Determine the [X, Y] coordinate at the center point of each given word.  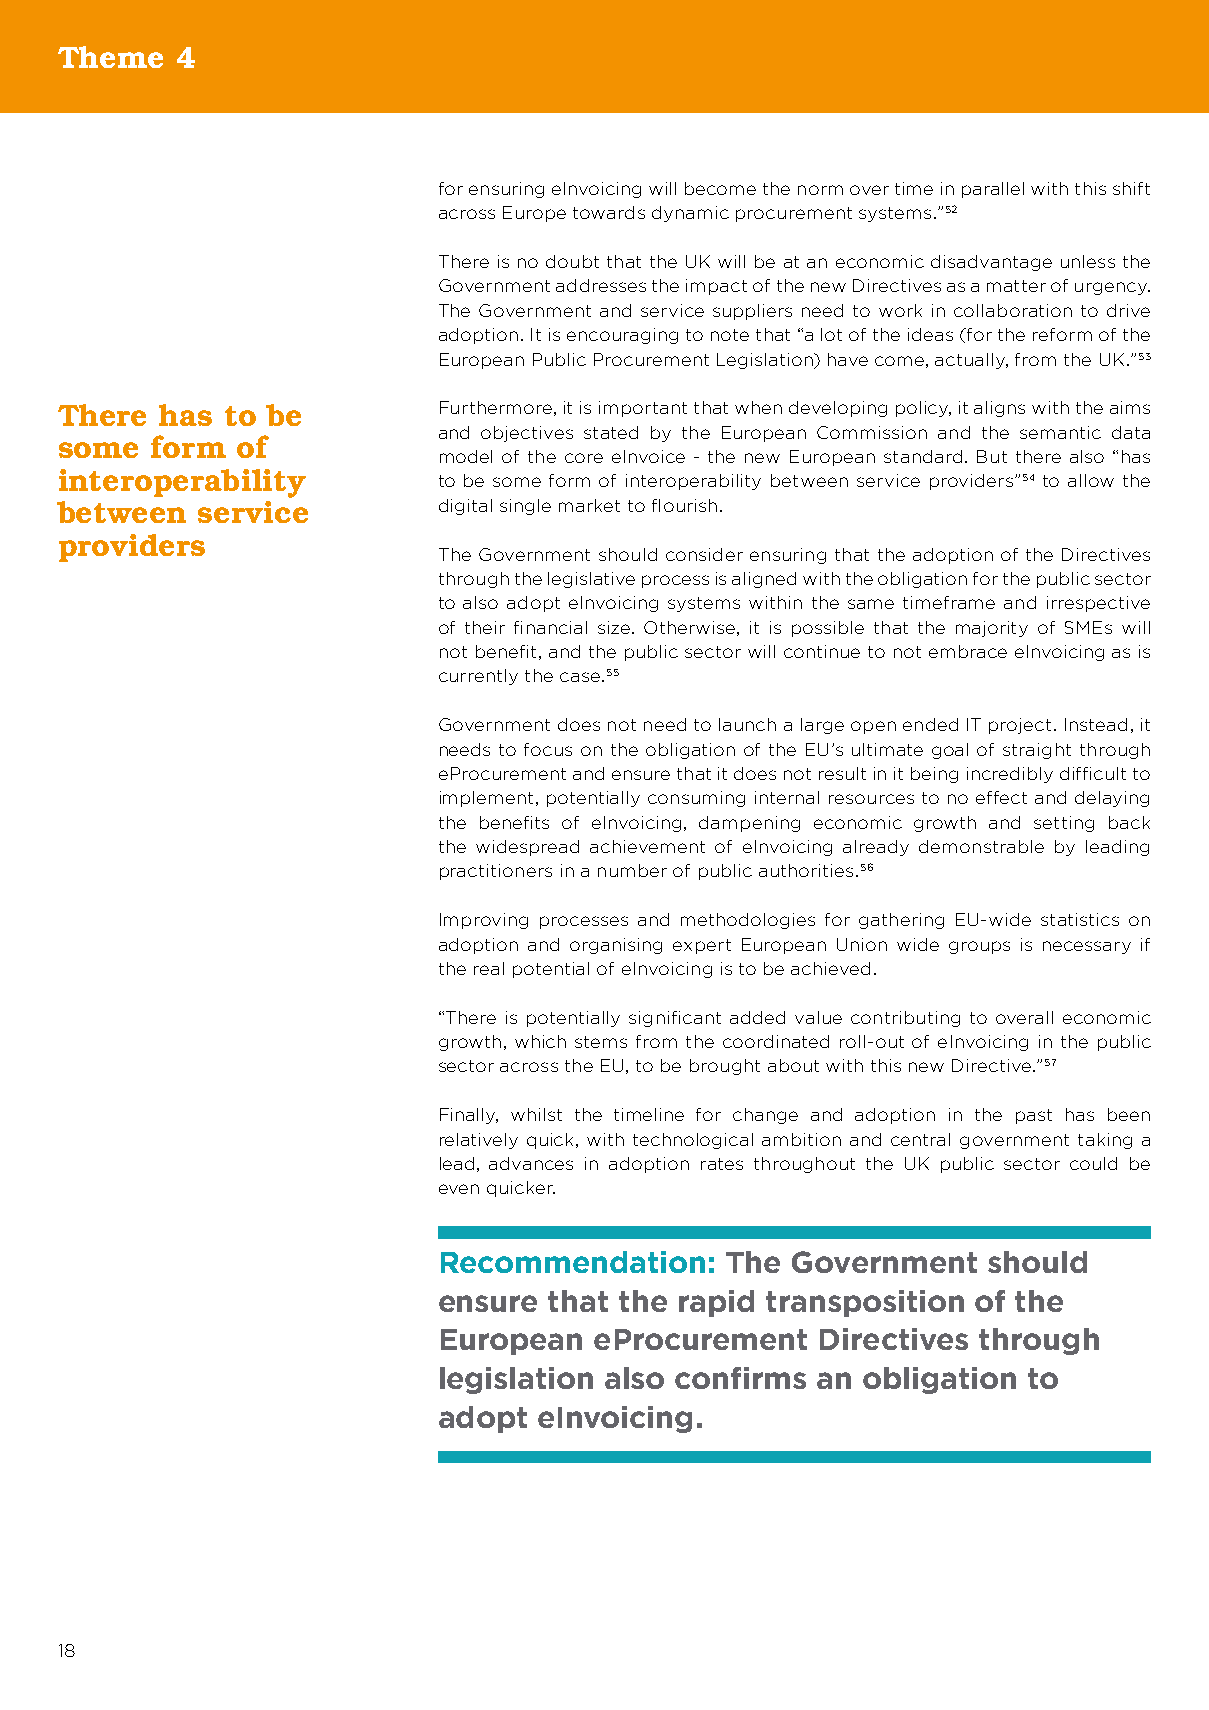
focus [548, 749]
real [489, 968]
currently [478, 677]
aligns [999, 409]
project [1022, 726]
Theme [110, 57]
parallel [993, 190]
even [459, 1189]
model [466, 456]
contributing [905, 1019]
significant [675, 1019]
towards [609, 212]
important [643, 409]
